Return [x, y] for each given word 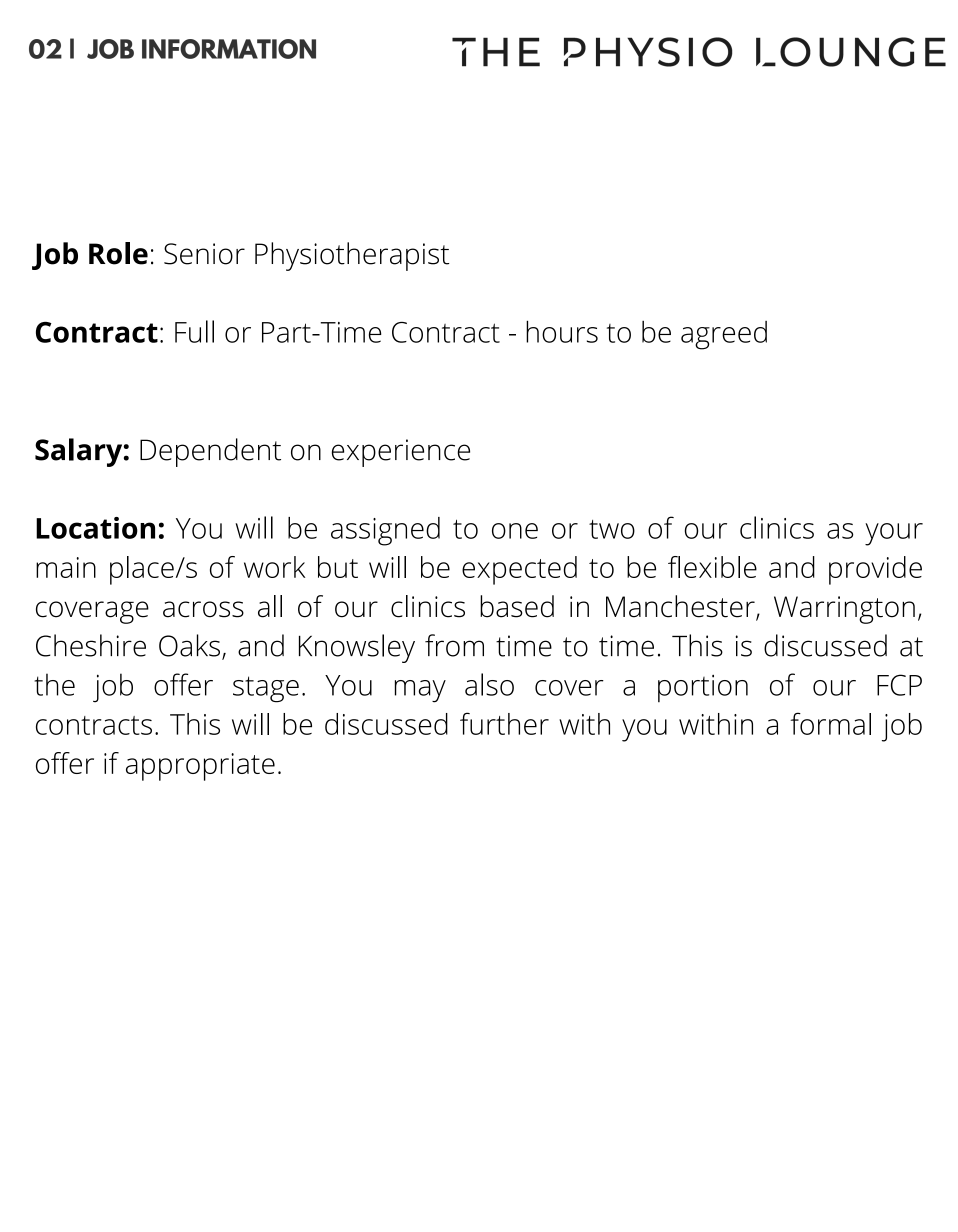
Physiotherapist [352, 256]
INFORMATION [229, 49]
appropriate [200, 767]
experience [401, 453]
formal [830, 723]
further [504, 723]
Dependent [210, 452]
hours [562, 331]
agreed [724, 335]
